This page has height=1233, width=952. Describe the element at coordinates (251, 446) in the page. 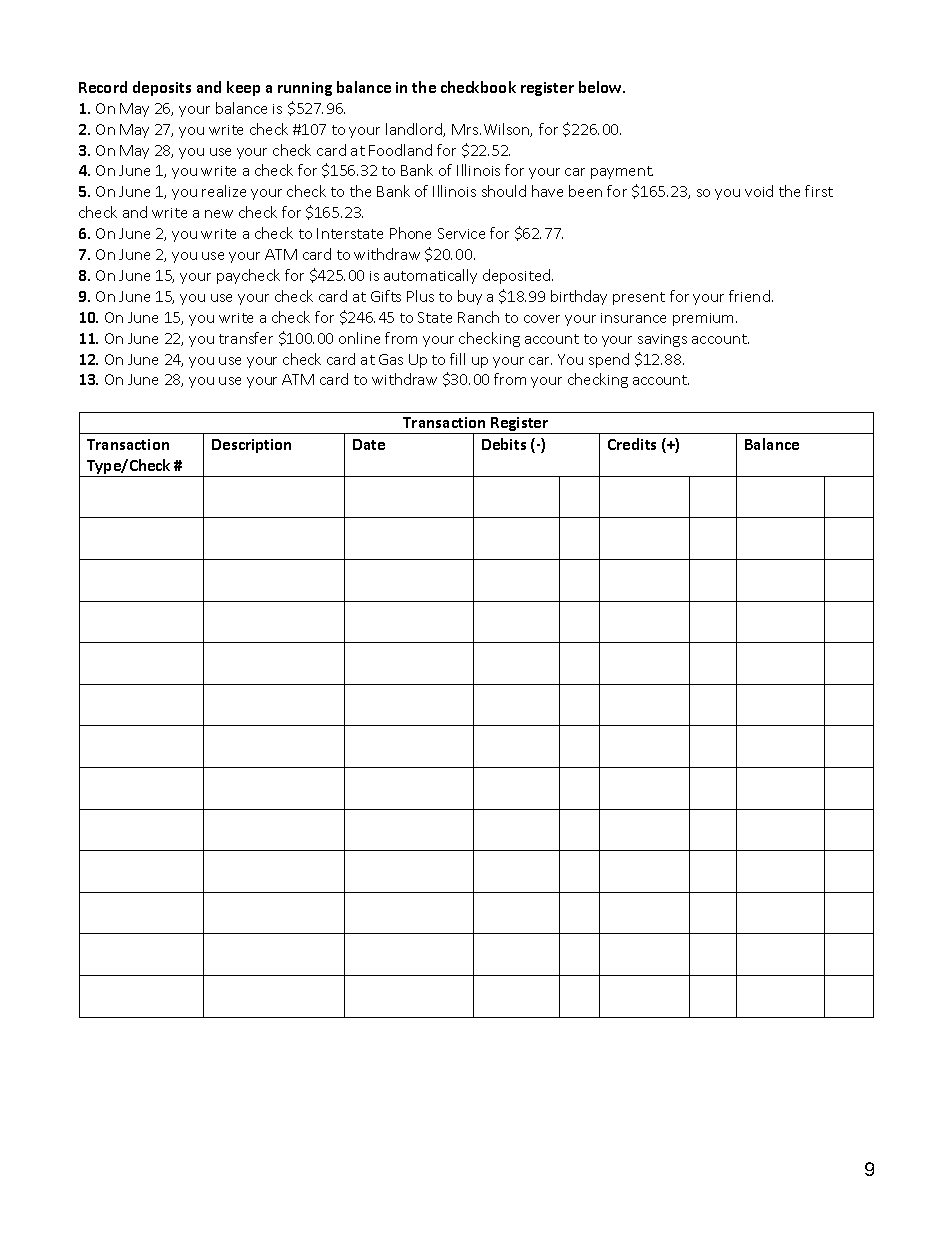

I see `Description` at that location.
